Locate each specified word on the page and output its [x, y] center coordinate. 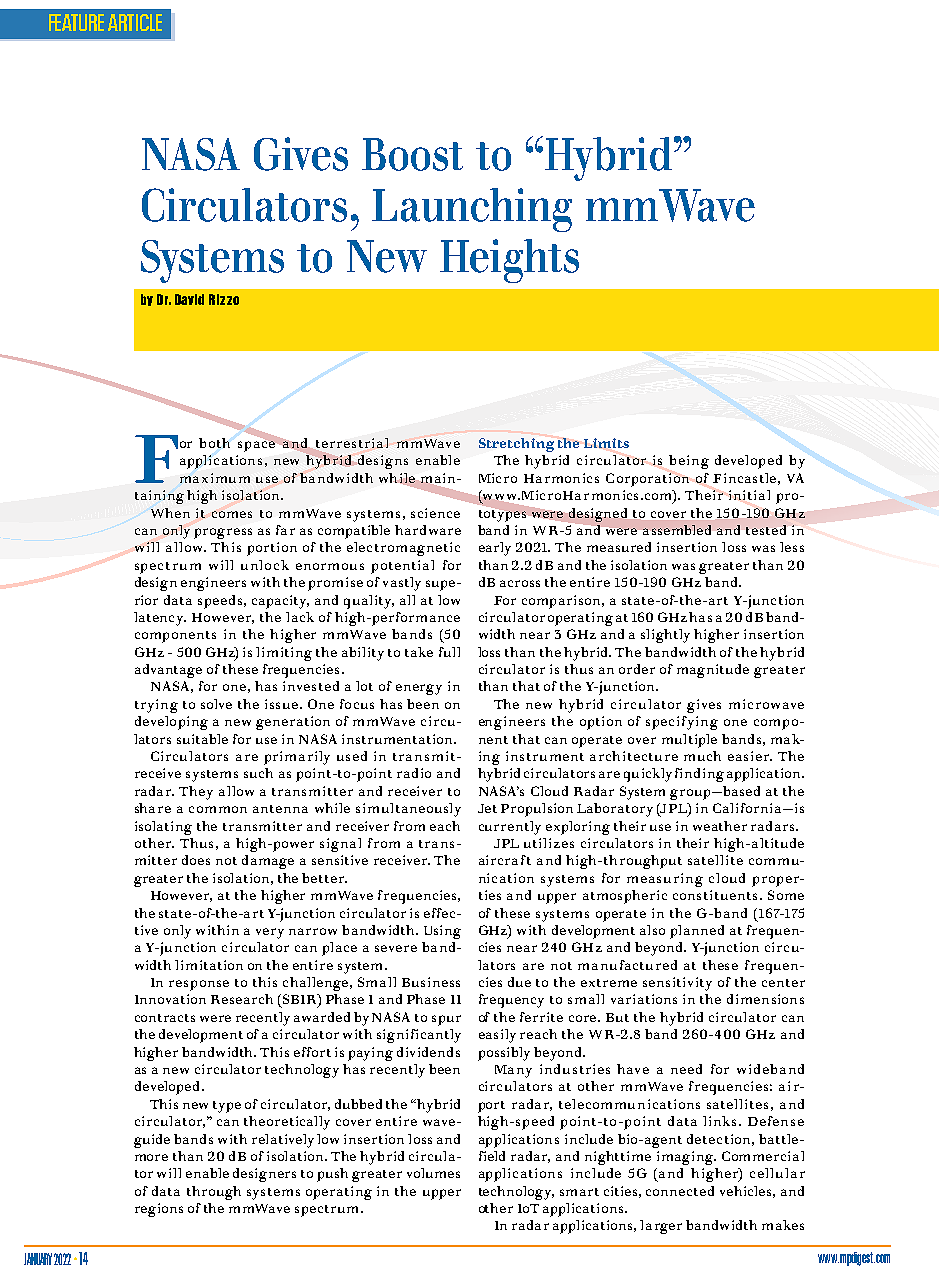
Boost [412, 154]
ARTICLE [135, 22]
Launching [472, 210]
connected [680, 1191]
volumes [433, 1173]
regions [159, 1210]
